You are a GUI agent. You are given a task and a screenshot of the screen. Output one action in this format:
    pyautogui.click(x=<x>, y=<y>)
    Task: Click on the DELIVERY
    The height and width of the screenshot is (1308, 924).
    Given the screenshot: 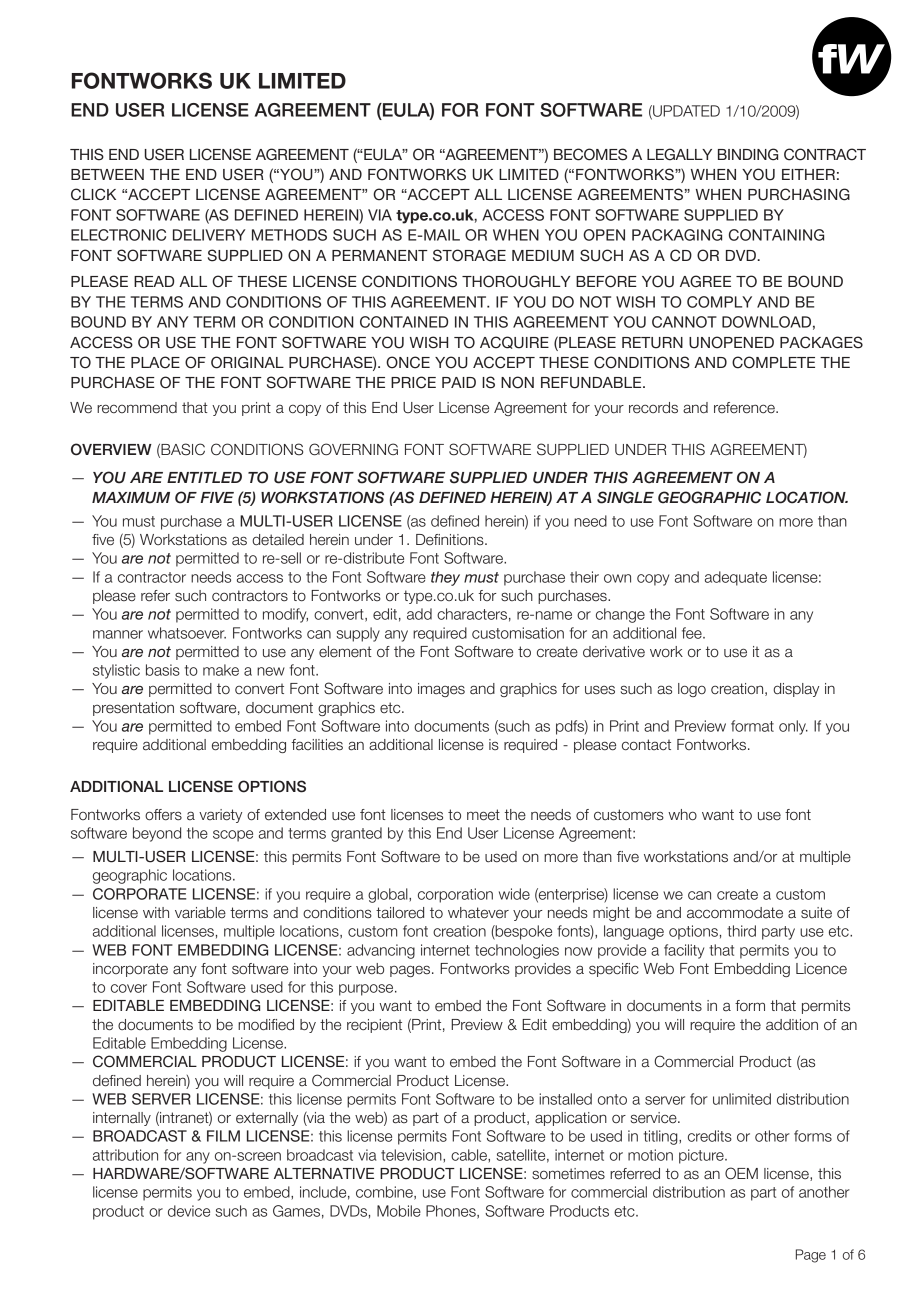 What is the action you would take?
    pyautogui.click(x=209, y=235)
